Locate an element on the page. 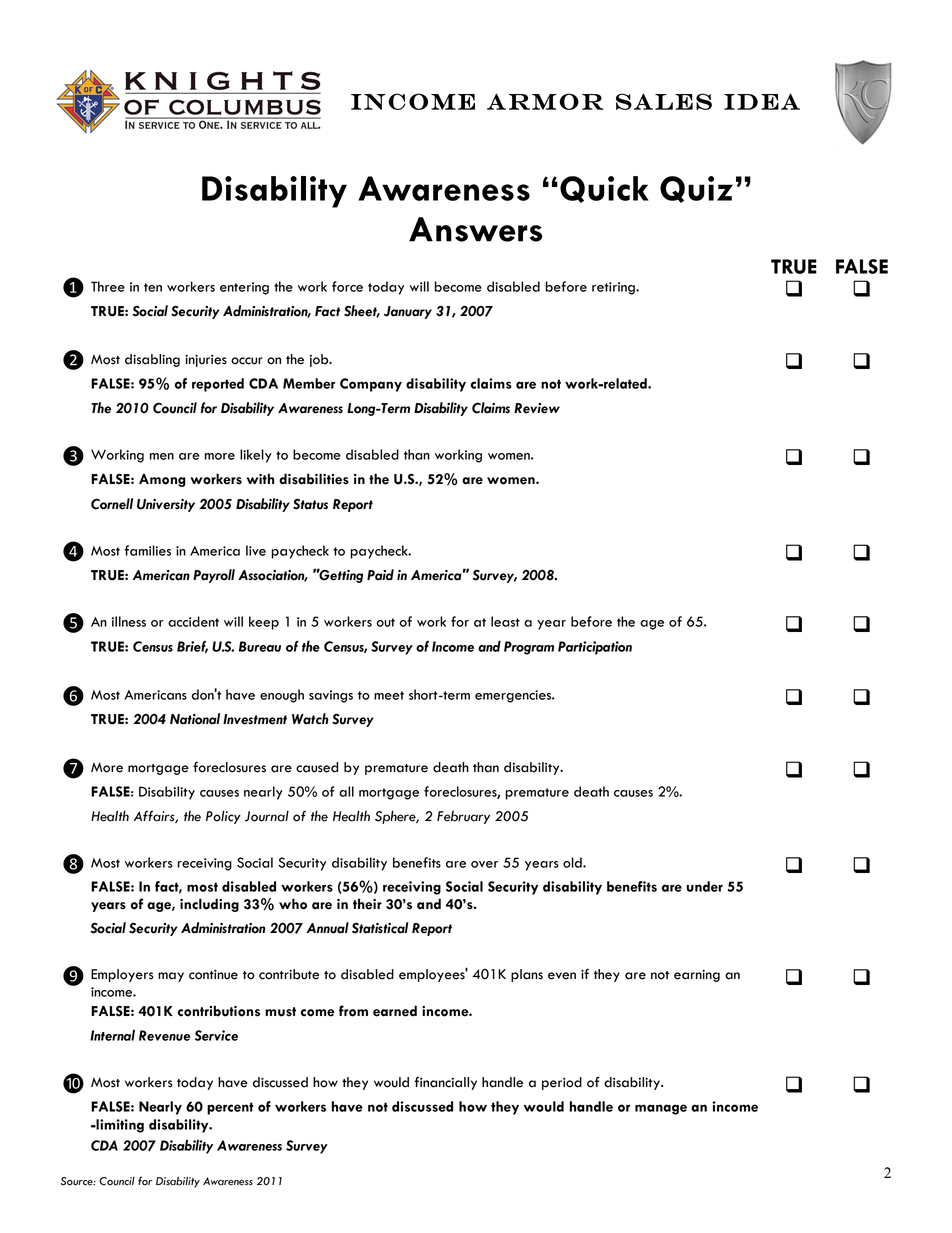 This document has height=1233, width=952. Answers is located at coordinates (475, 229).
